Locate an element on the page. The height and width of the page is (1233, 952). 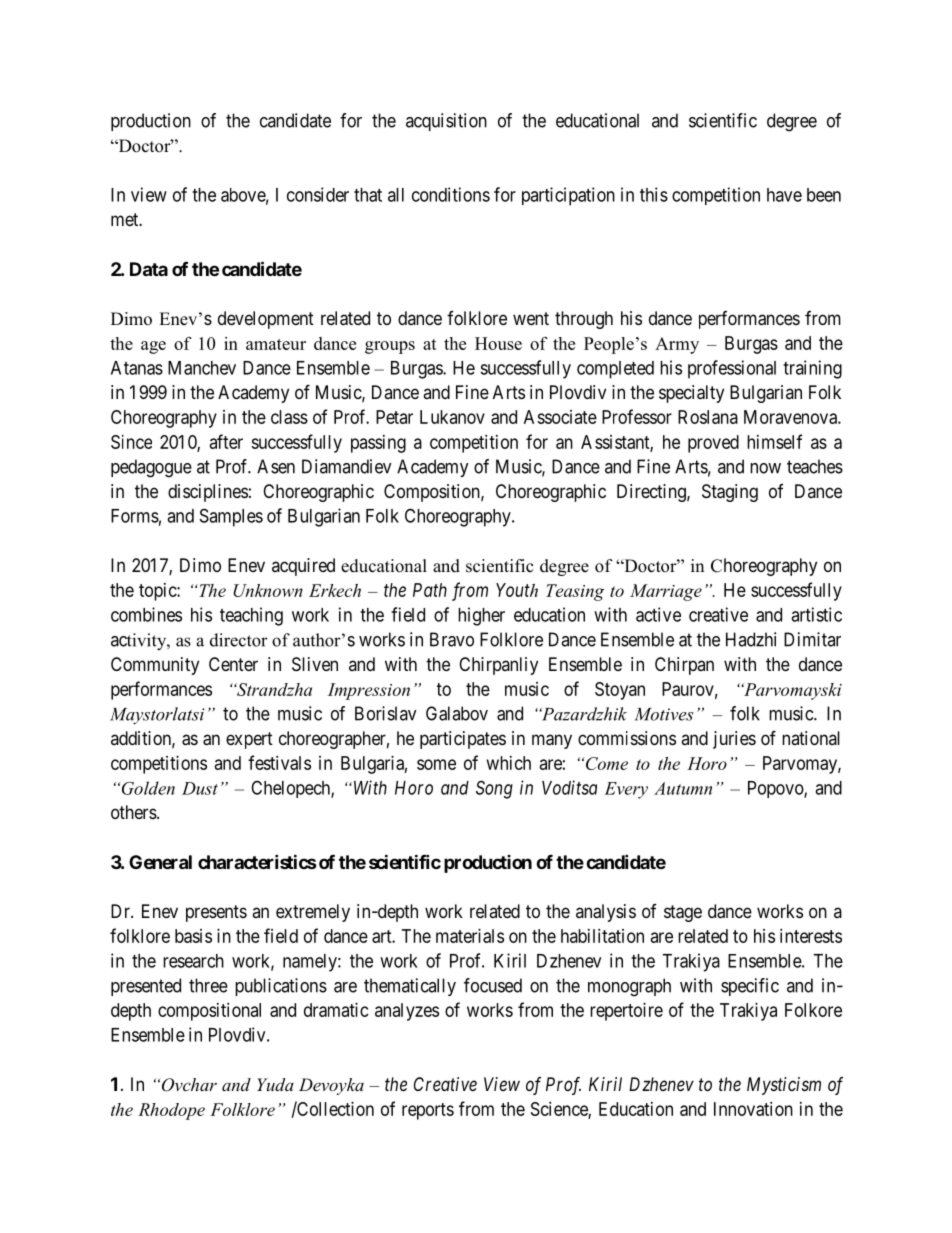
Autumn is located at coordinates (683, 788).
